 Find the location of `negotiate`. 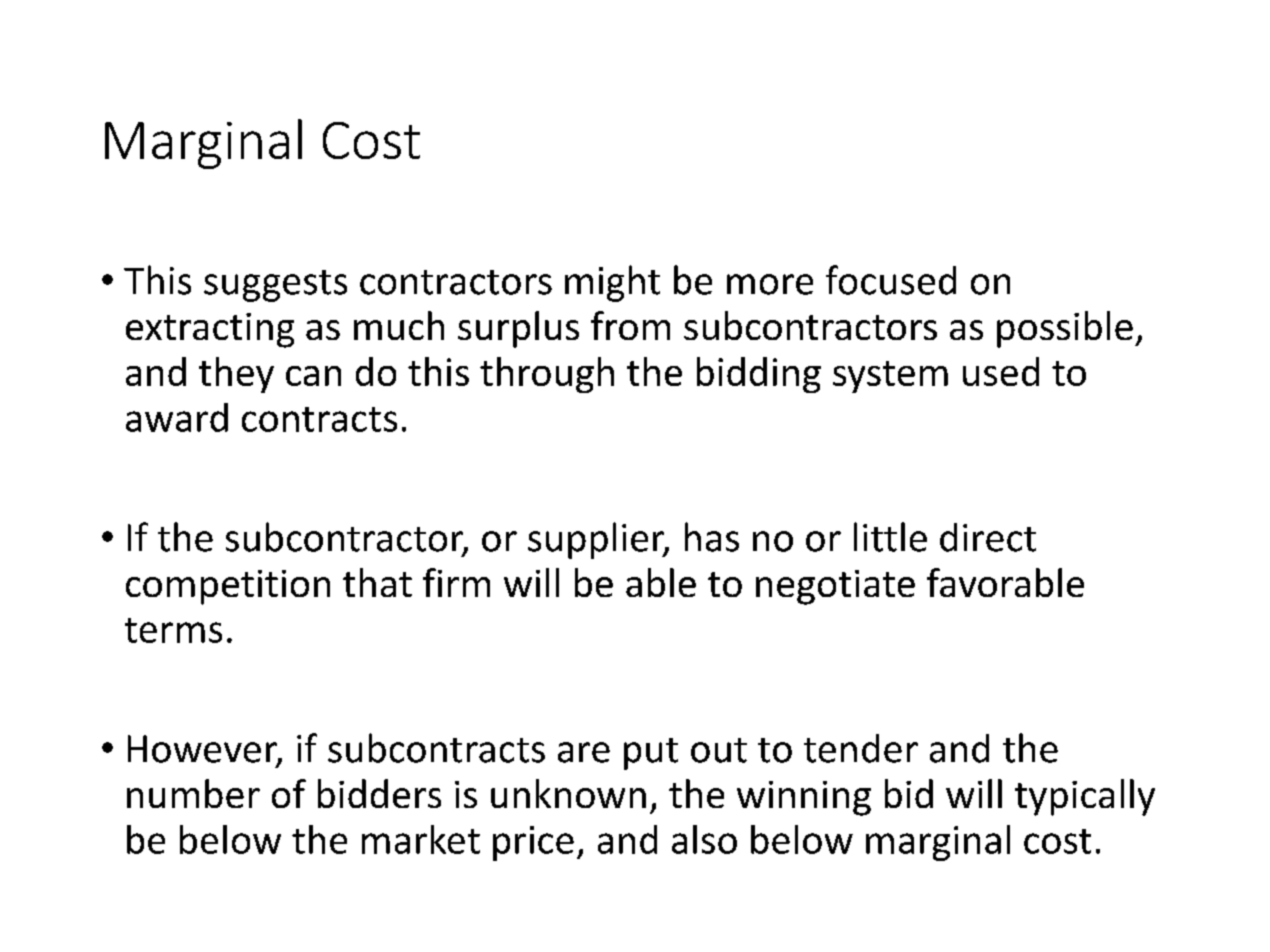

negotiate is located at coordinates (835, 587).
